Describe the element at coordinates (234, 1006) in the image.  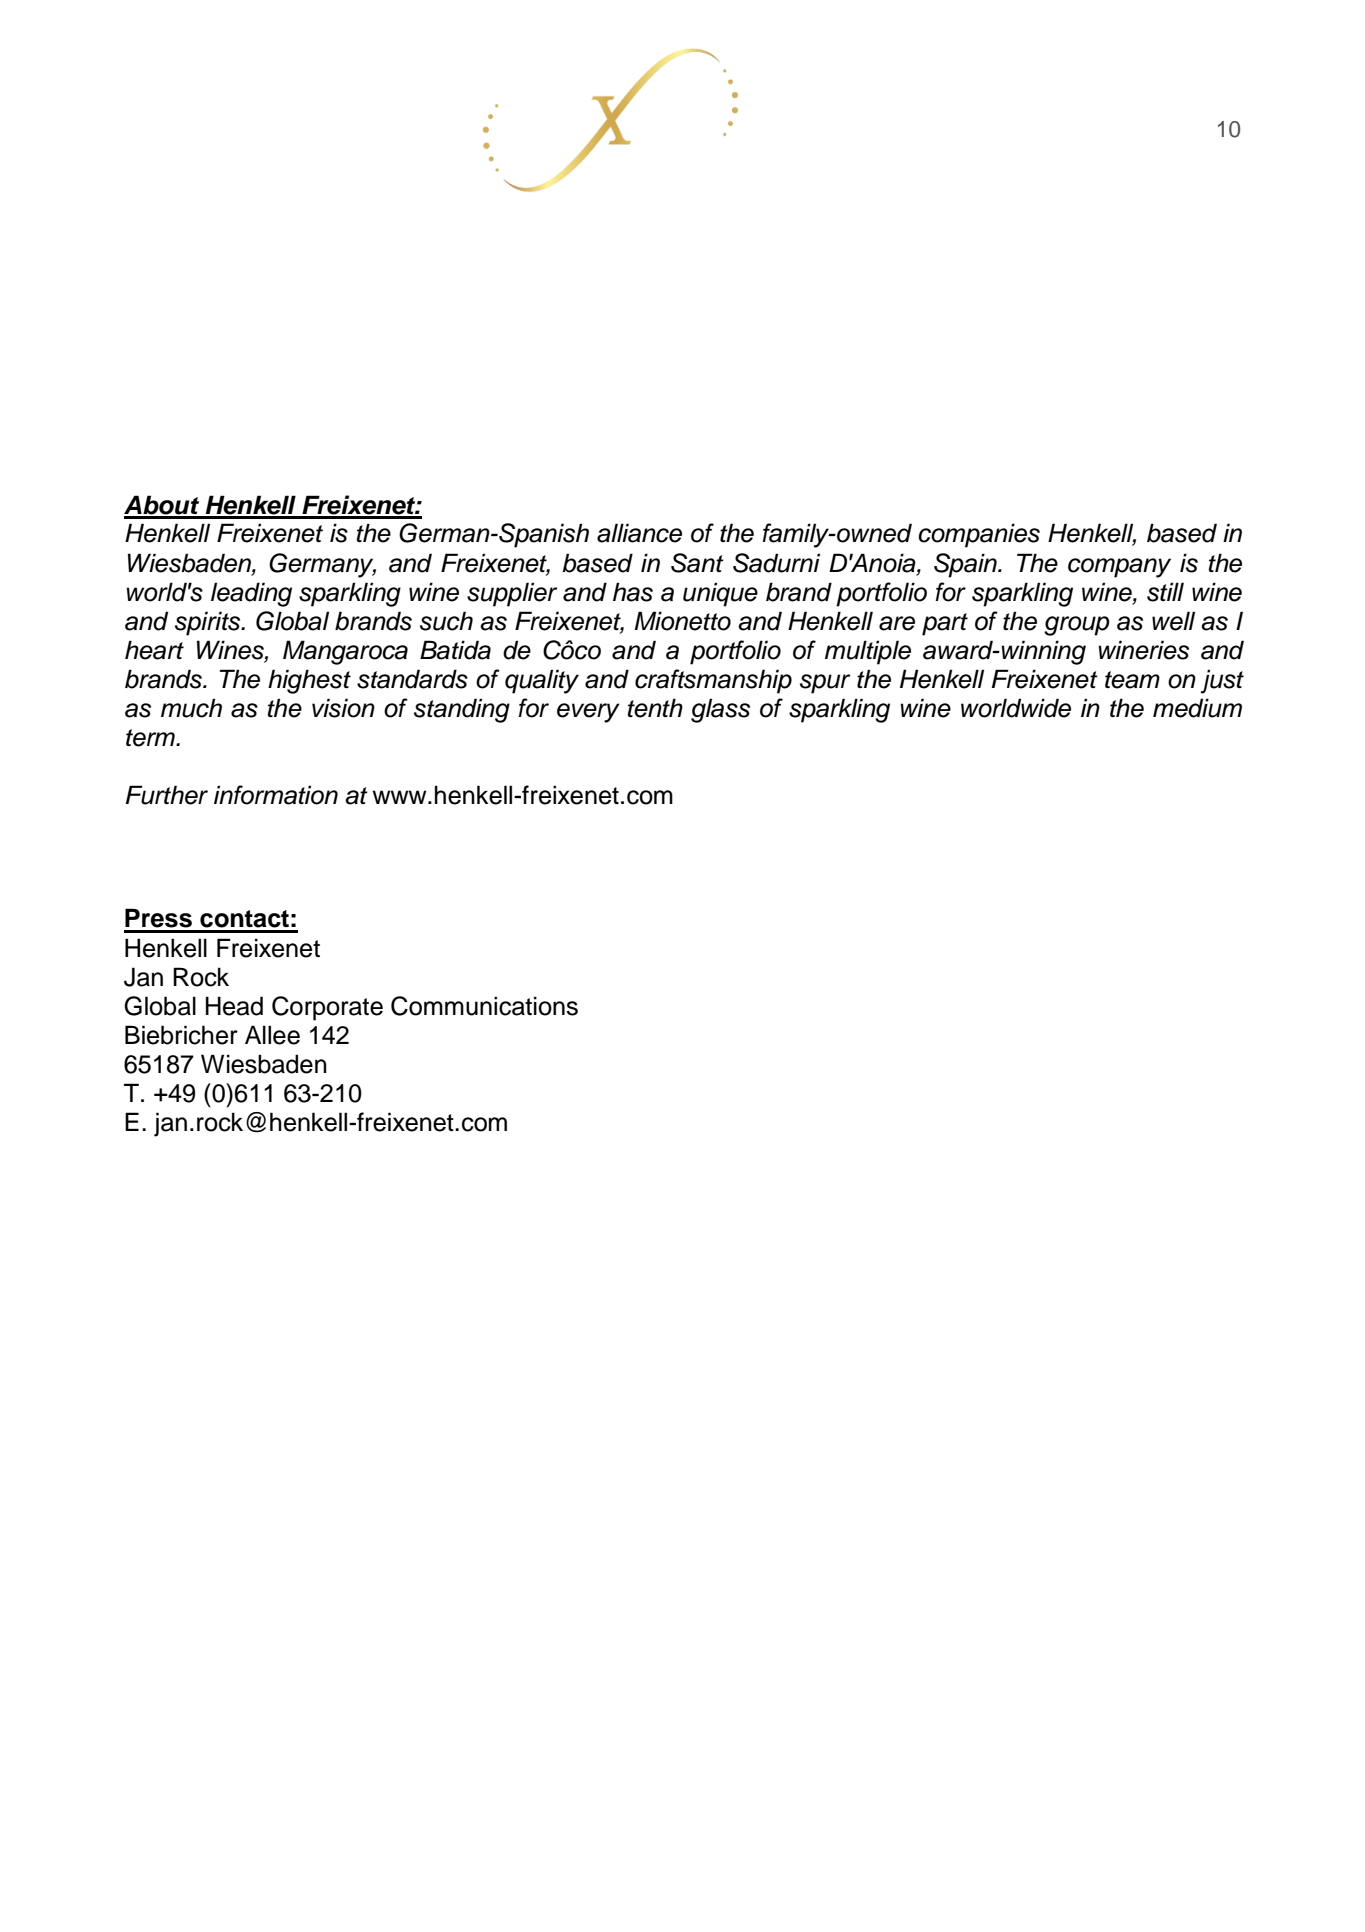
I see `Head` at that location.
